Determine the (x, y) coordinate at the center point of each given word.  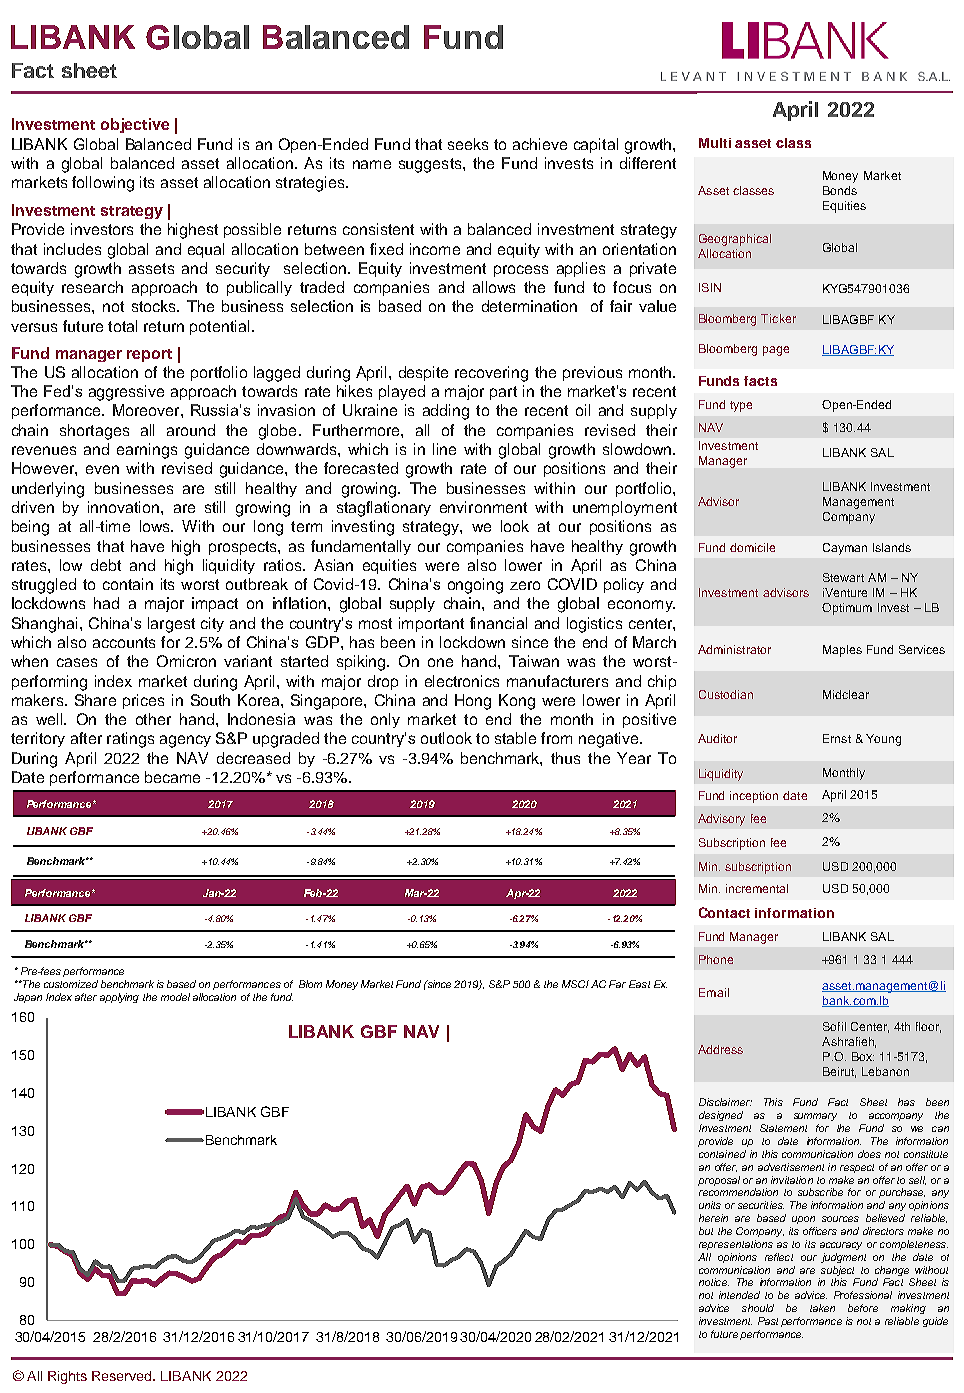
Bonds (840, 190)
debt (106, 565)
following (103, 184)
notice (714, 1282)
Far (617, 984)
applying (119, 998)
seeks (468, 144)
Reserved (123, 1376)
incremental (757, 888)
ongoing (475, 586)
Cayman (845, 549)
